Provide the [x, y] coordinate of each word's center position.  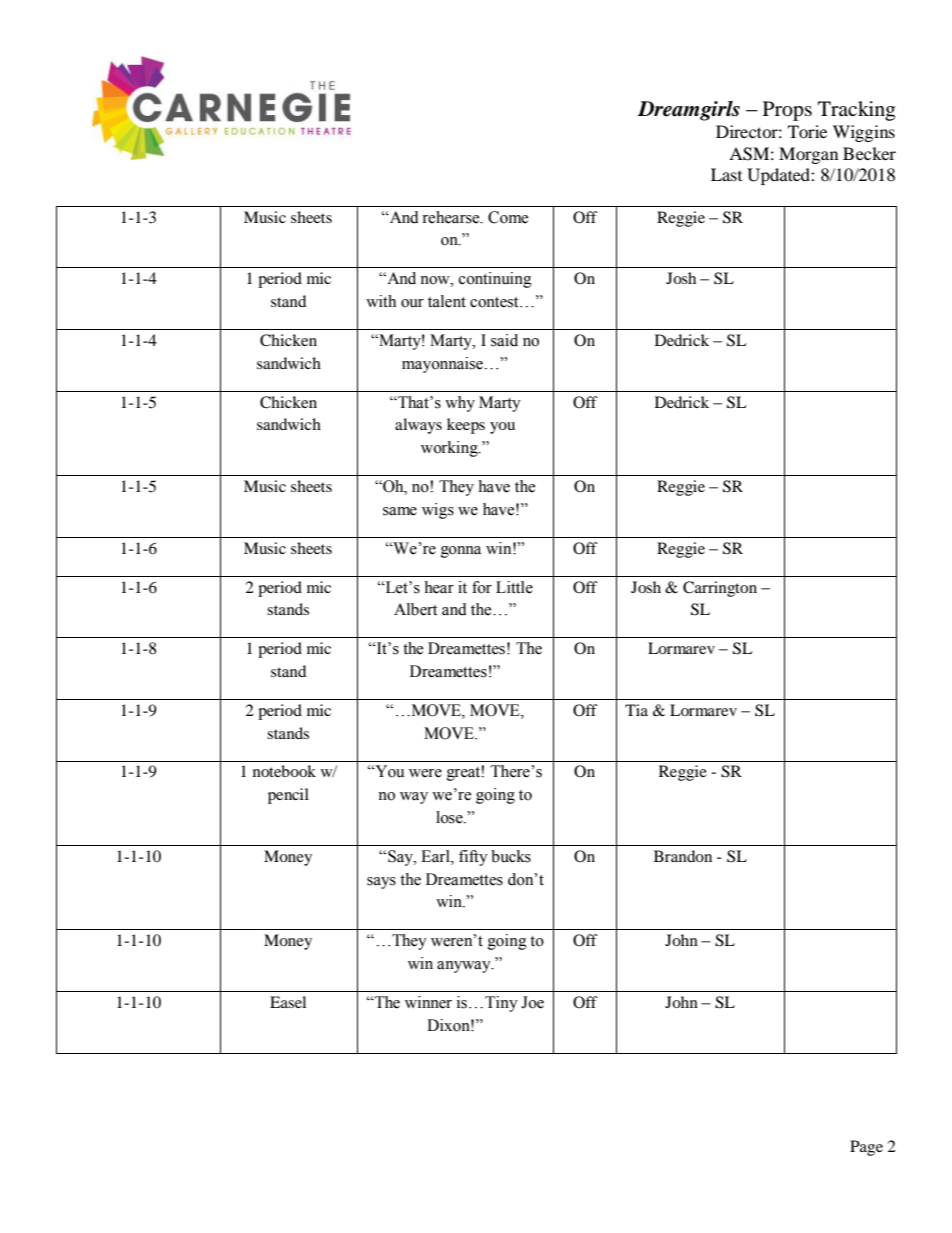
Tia [636, 710]
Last [726, 174]
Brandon [683, 856]
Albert [415, 609]
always [418, 426]
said [504, 340]
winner [428, 1002]
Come [508, 217]
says [381, 883]
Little [514, 587]
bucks [511, 856]
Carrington [720, 589]
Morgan [808, 155]
